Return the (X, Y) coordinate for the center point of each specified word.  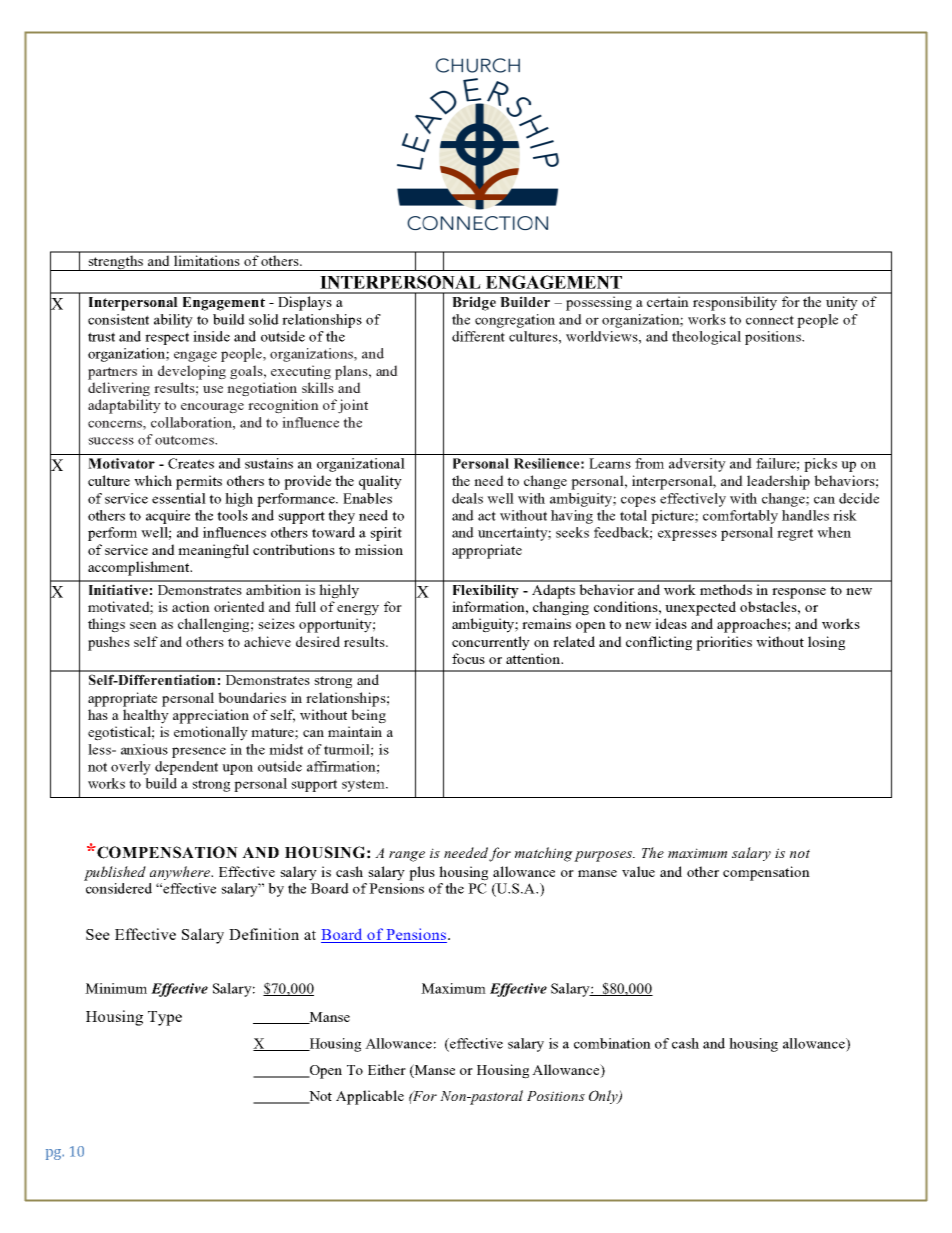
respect (167, 338)
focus (468, 658)
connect (770, 320)
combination (612, 1043)
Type (165, 1018)
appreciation (211, 716)
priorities (724, 643)
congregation (515, 321)
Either (387, 1069)
